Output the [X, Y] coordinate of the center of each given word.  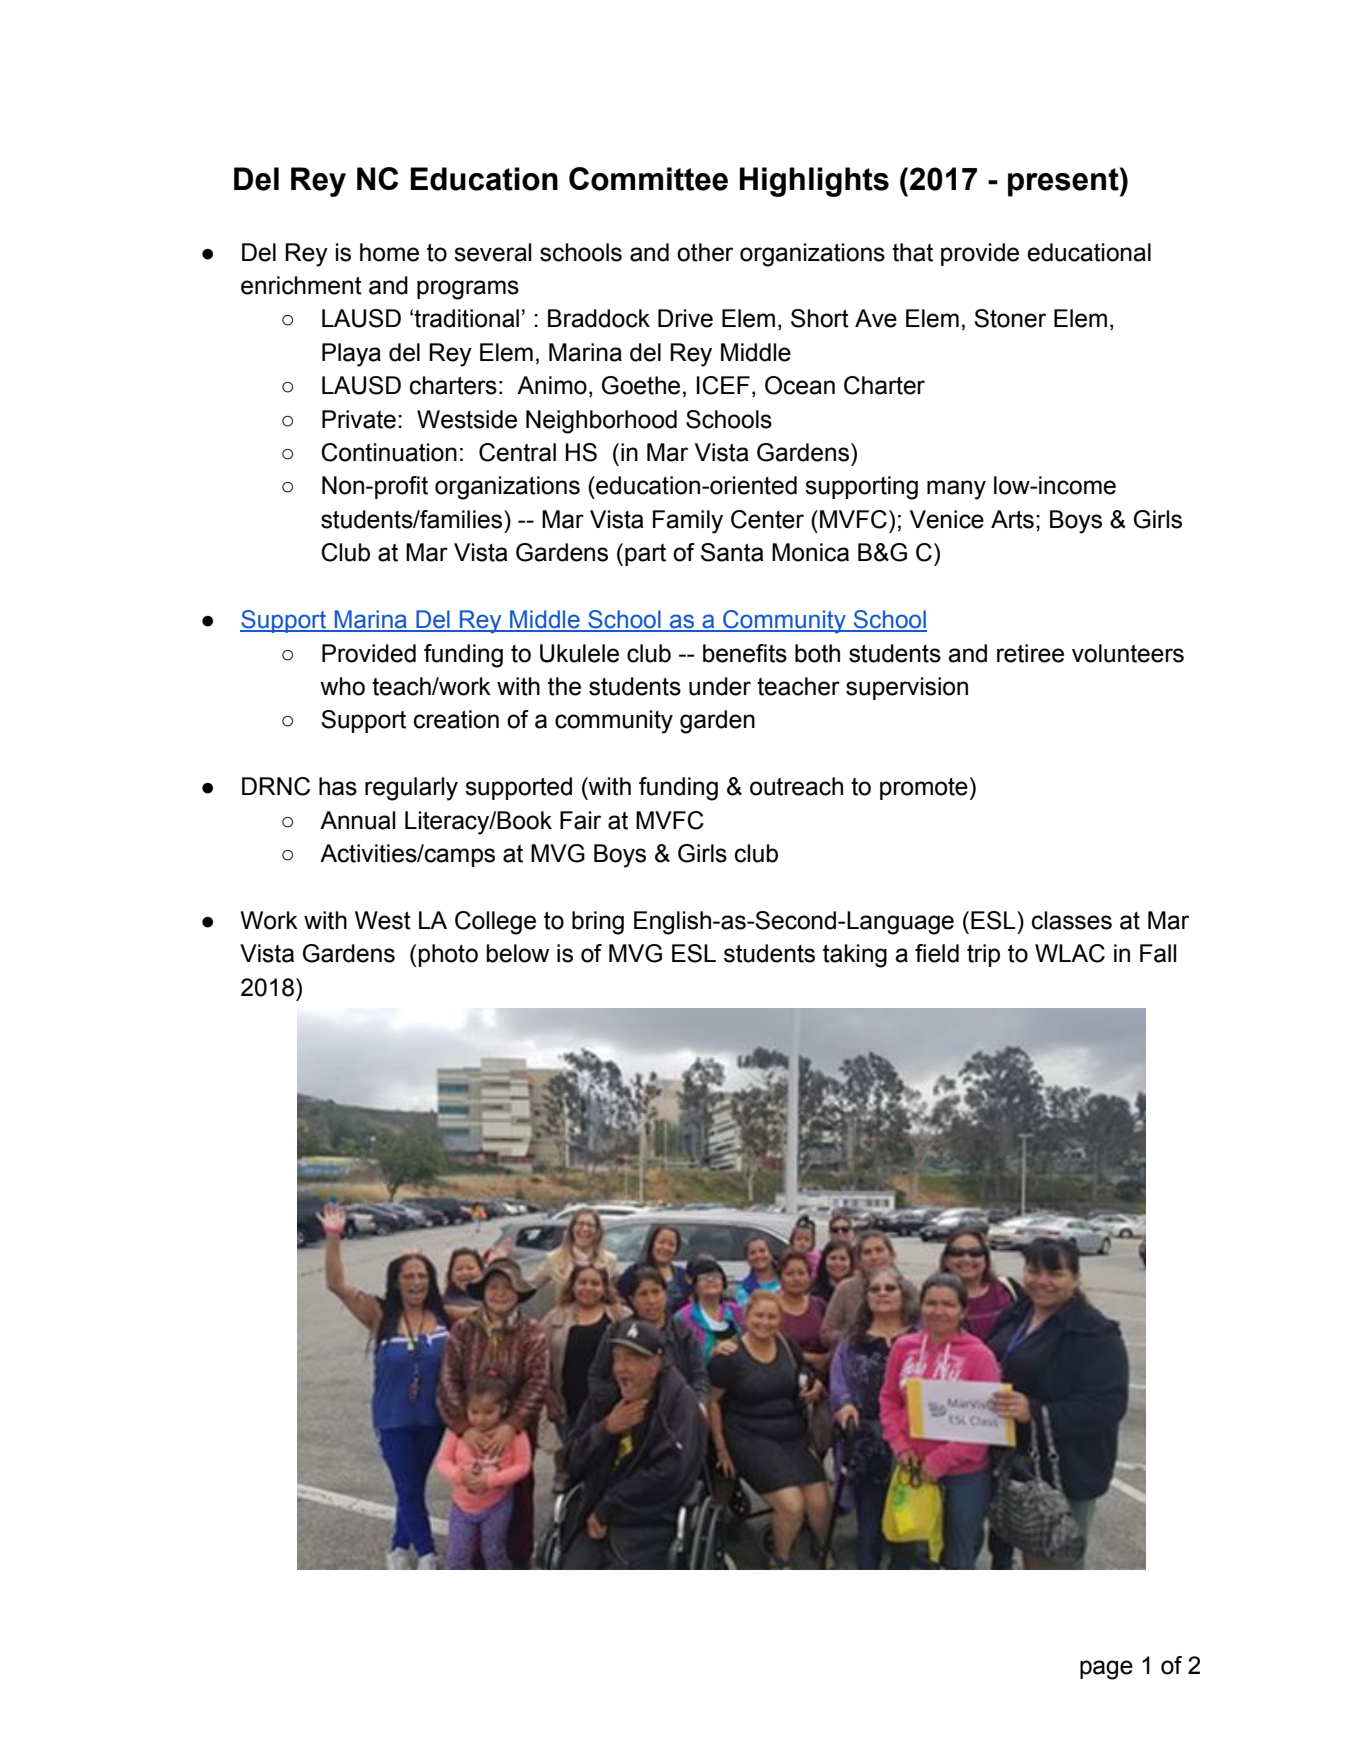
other [705, 252]
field [937, 953]
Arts [1012, 519]
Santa [732, 552]
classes [1072, 920]
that [912, 252]
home [389, 252]
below [518, 953]
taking [855, 956]
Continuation [389, 452]
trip [983, 955]
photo [448, 955]
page [1106, 1670]
